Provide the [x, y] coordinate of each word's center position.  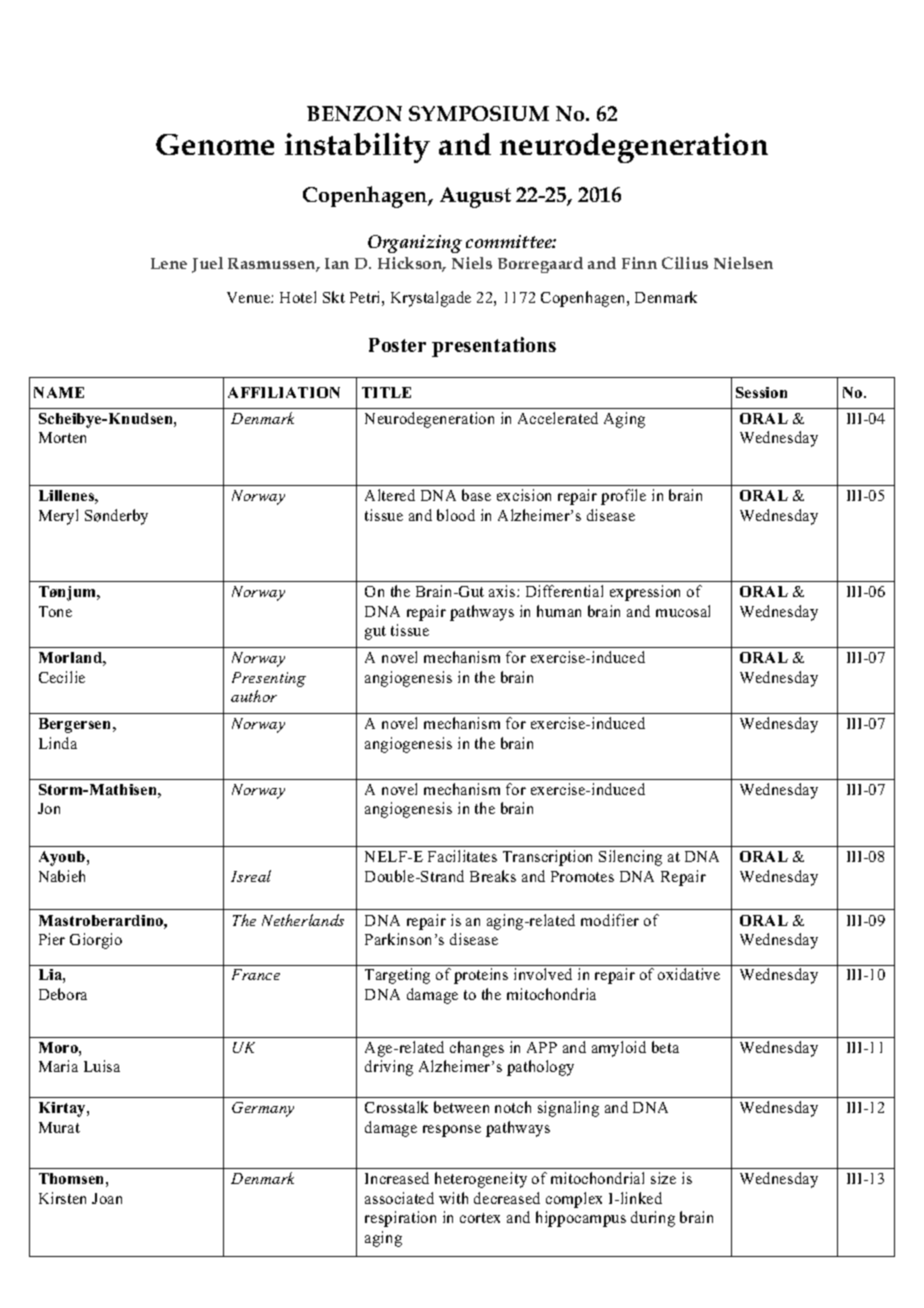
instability [357, 148]
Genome [215, 144]
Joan [107, 1198]
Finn [639, 263]
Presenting [269, 679]
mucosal [683, 611]
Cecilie [62, 677]
